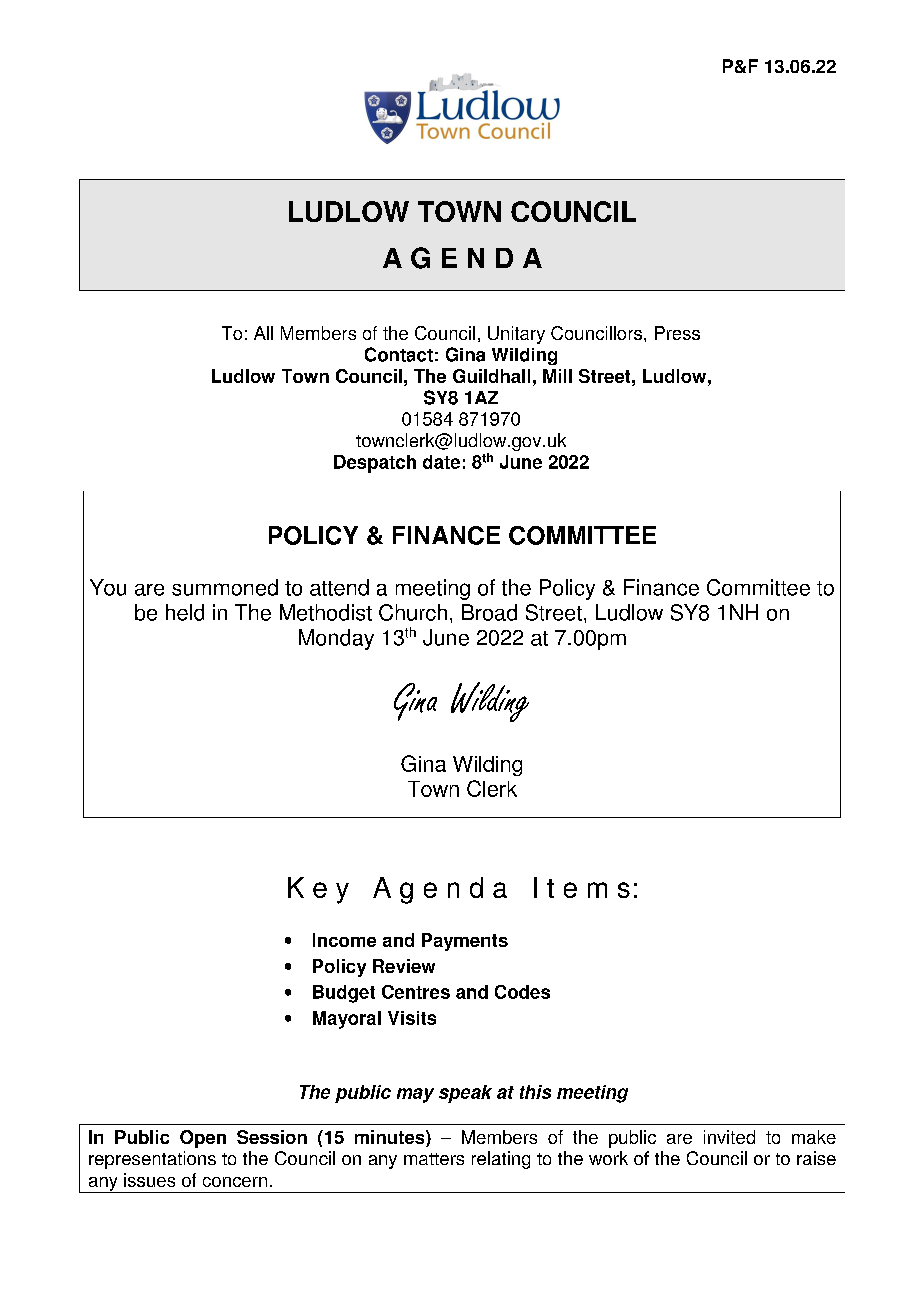 This screenshot has height=1308, width=924. I want to click on Payments, so click(465, 942).
